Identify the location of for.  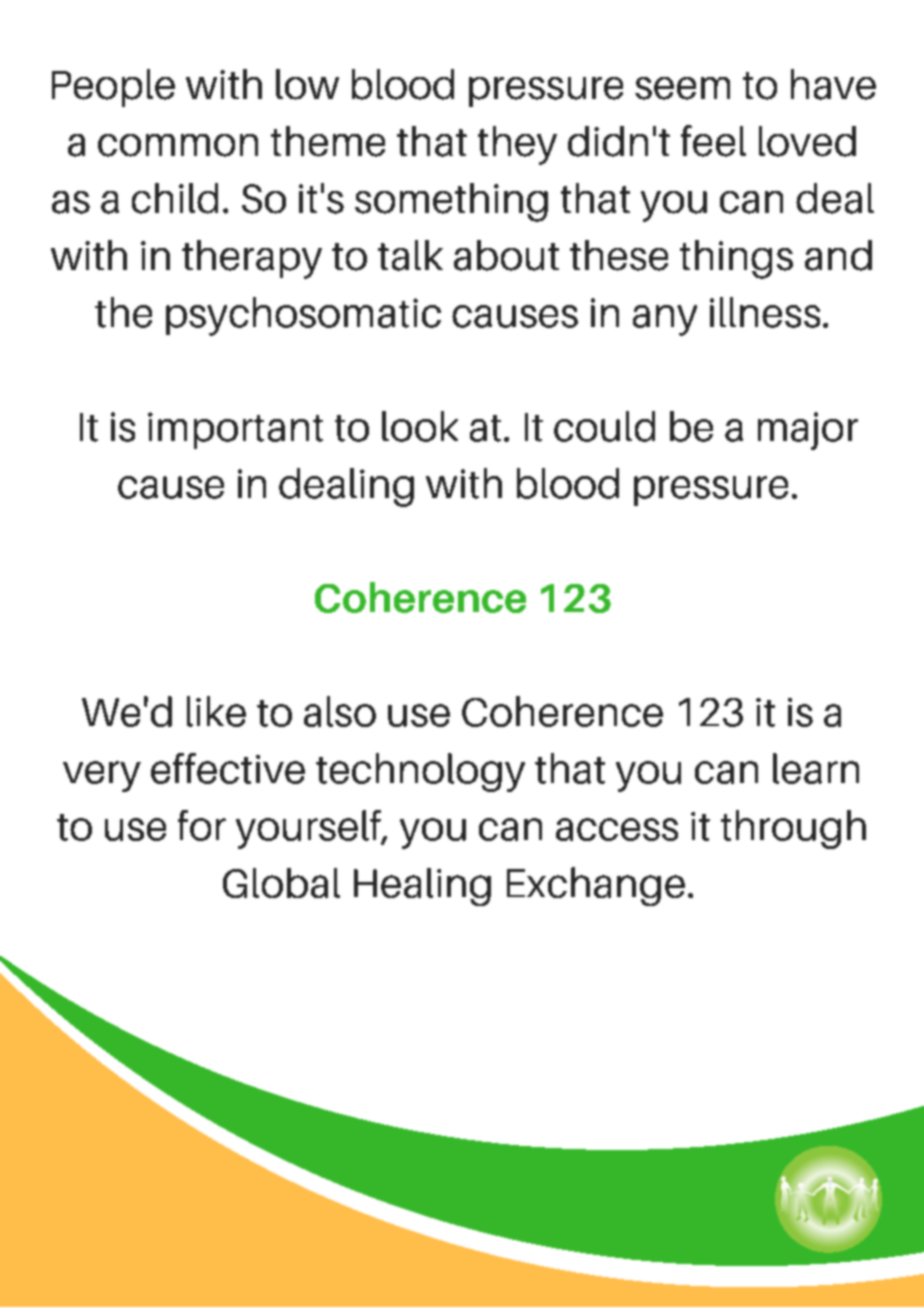
(202, 825).
